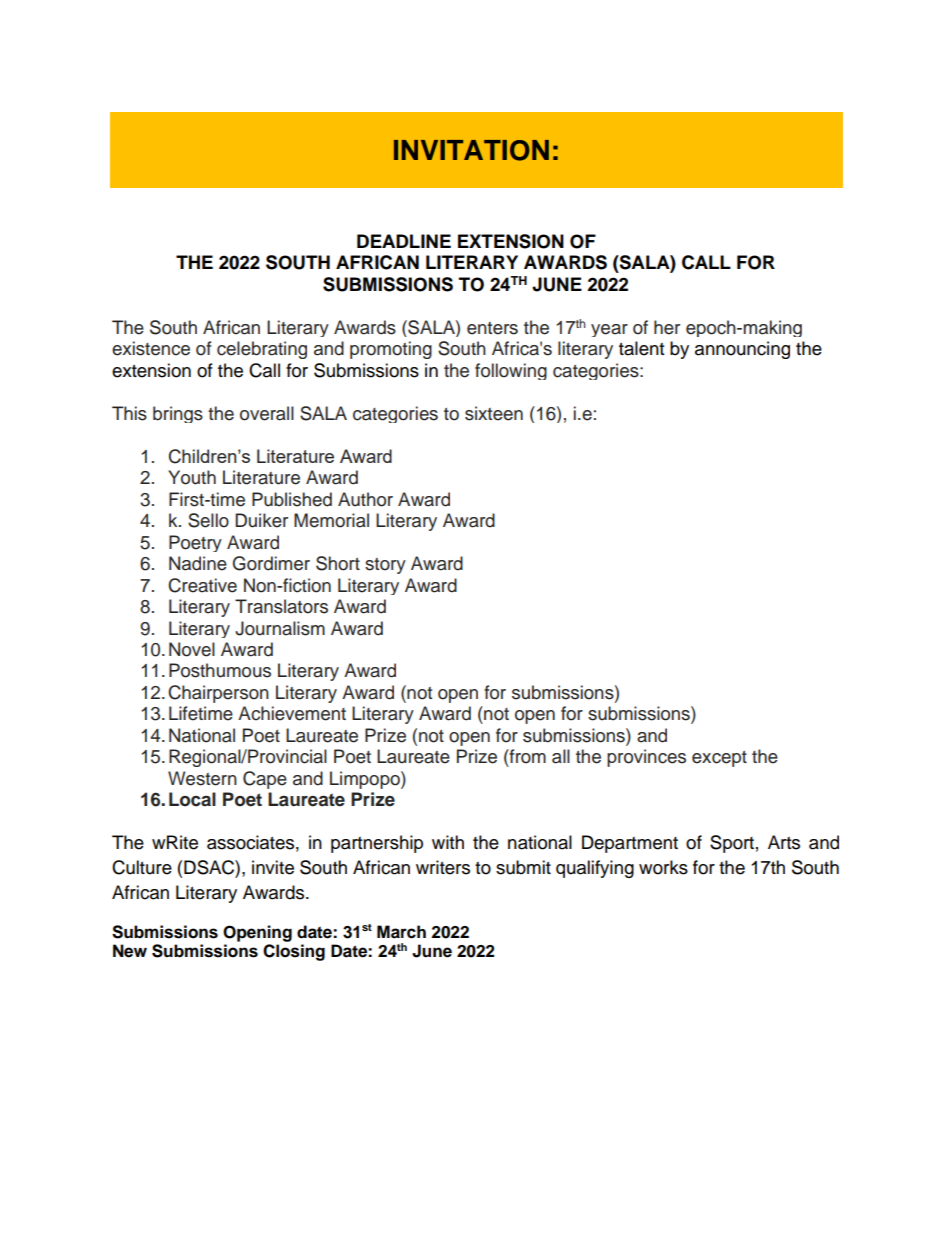 This screenshot has height=1233, width=952. I want to click on her, so click(667, 327).
